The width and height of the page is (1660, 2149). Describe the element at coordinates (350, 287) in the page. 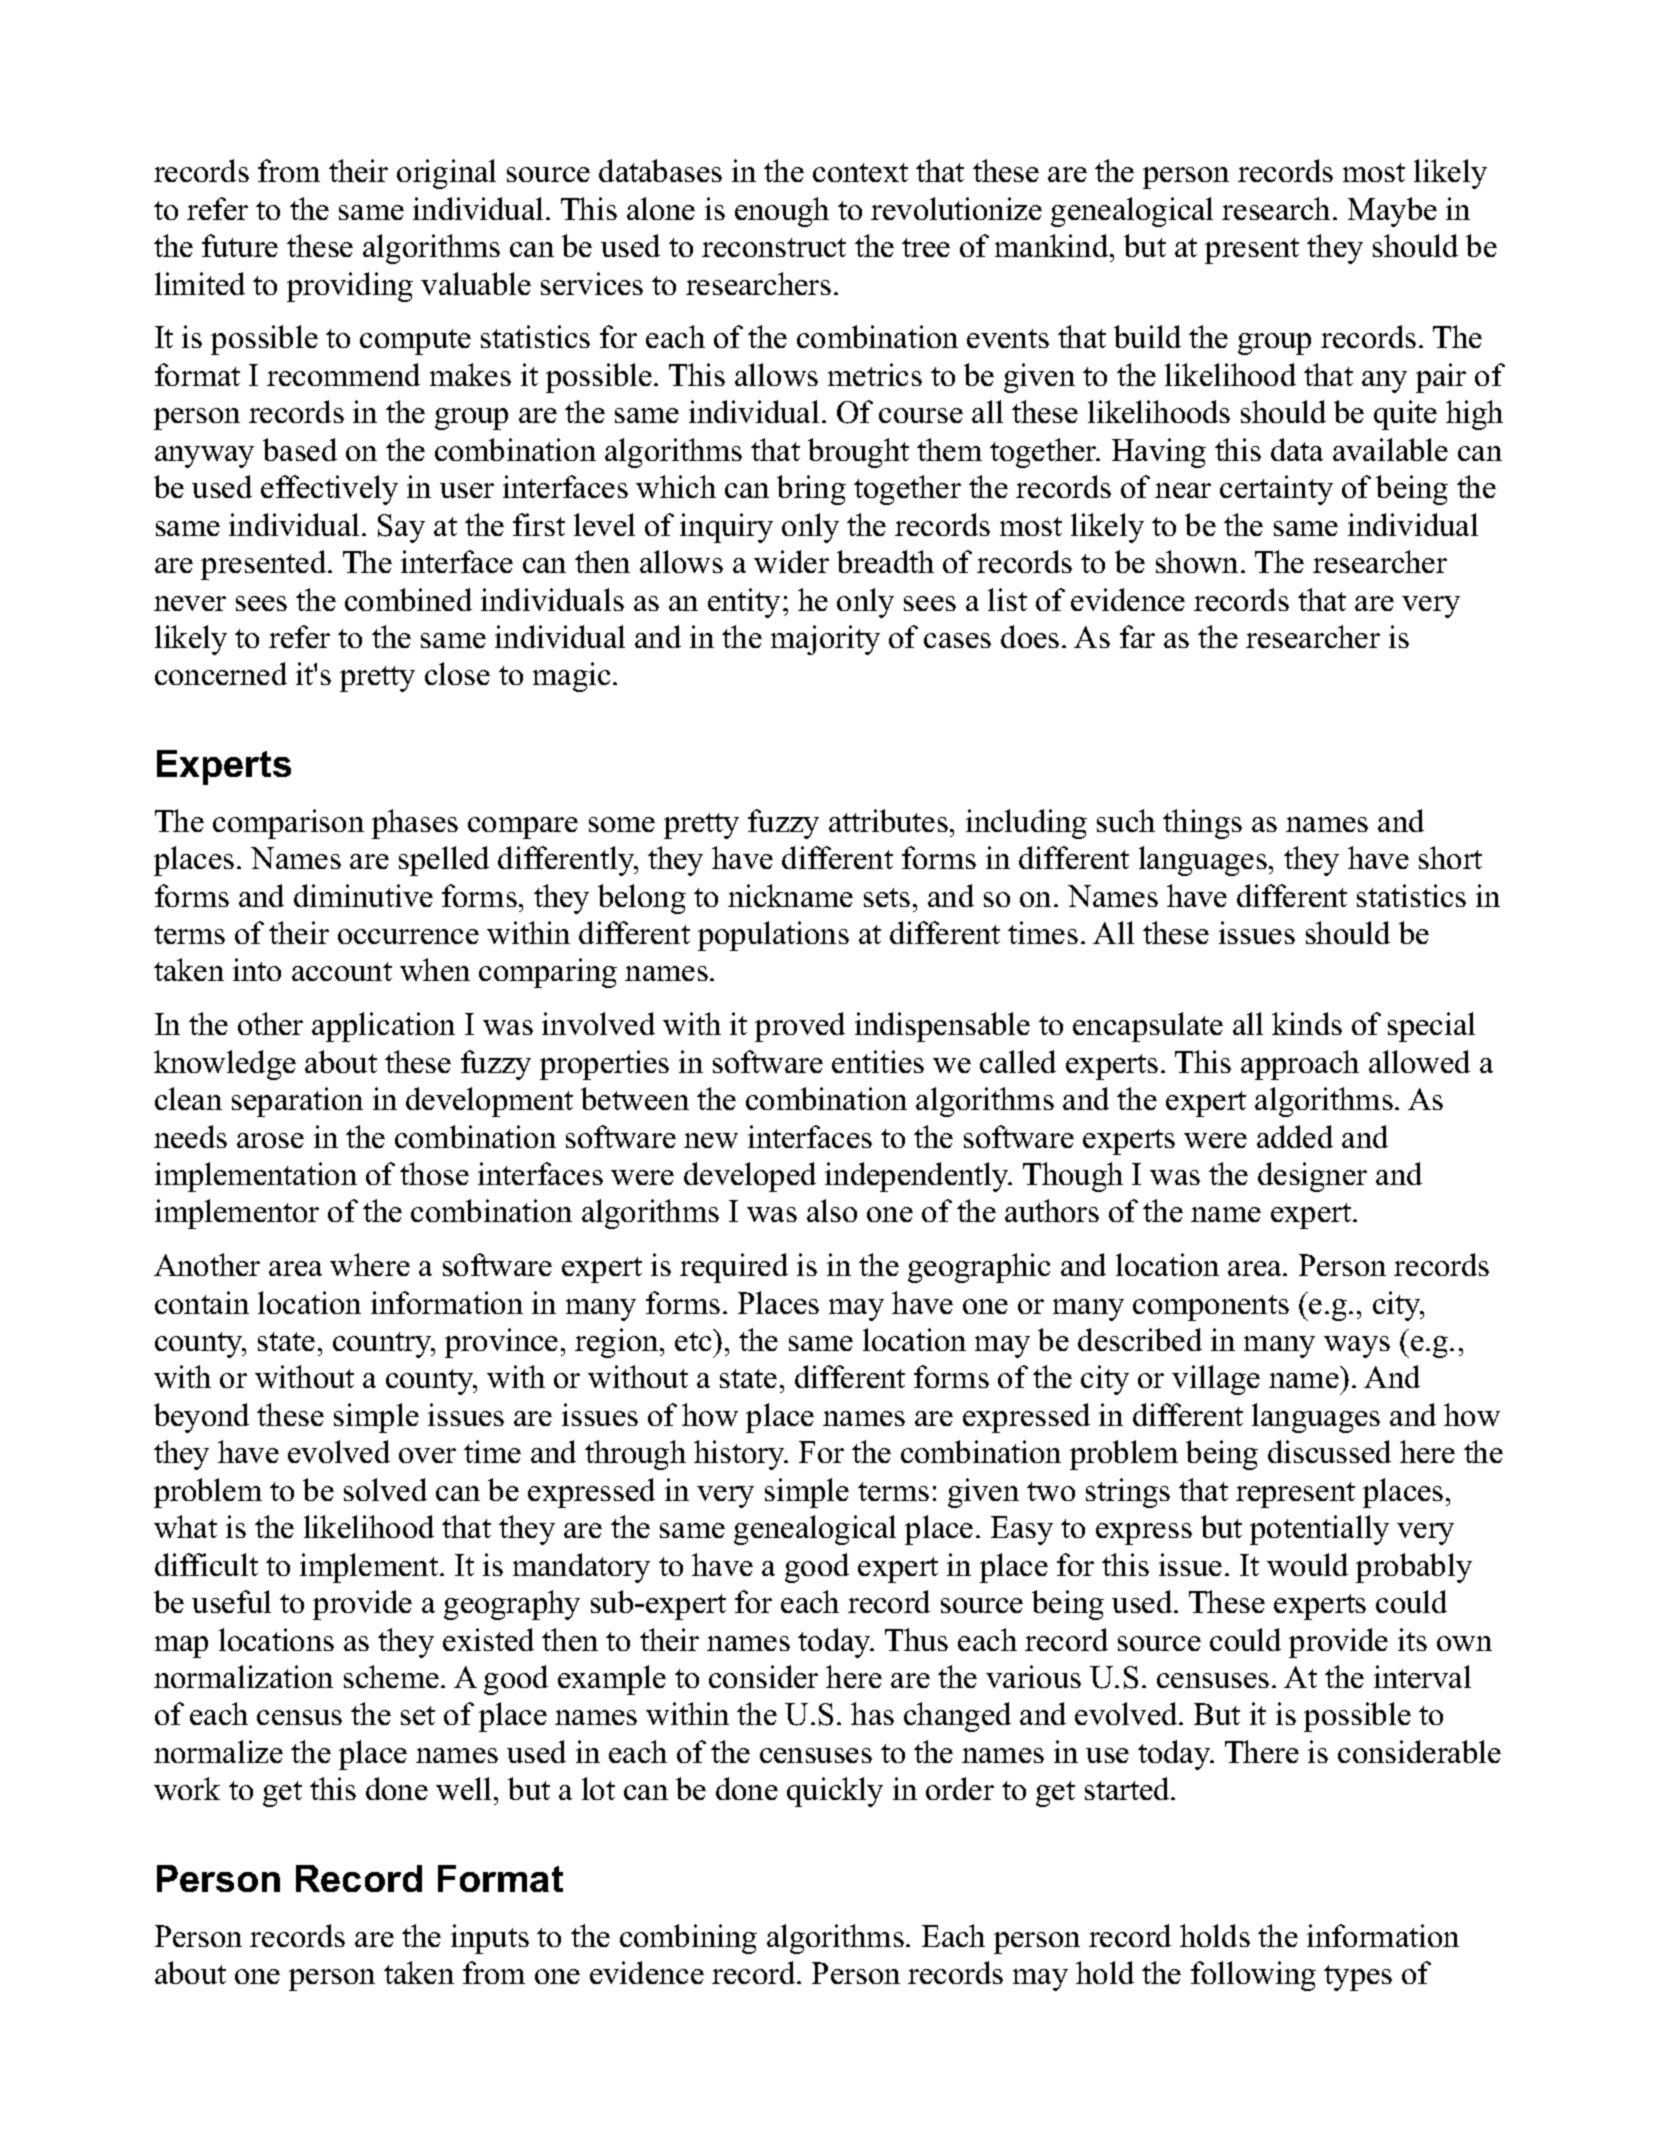

I see `providing` at that location.
